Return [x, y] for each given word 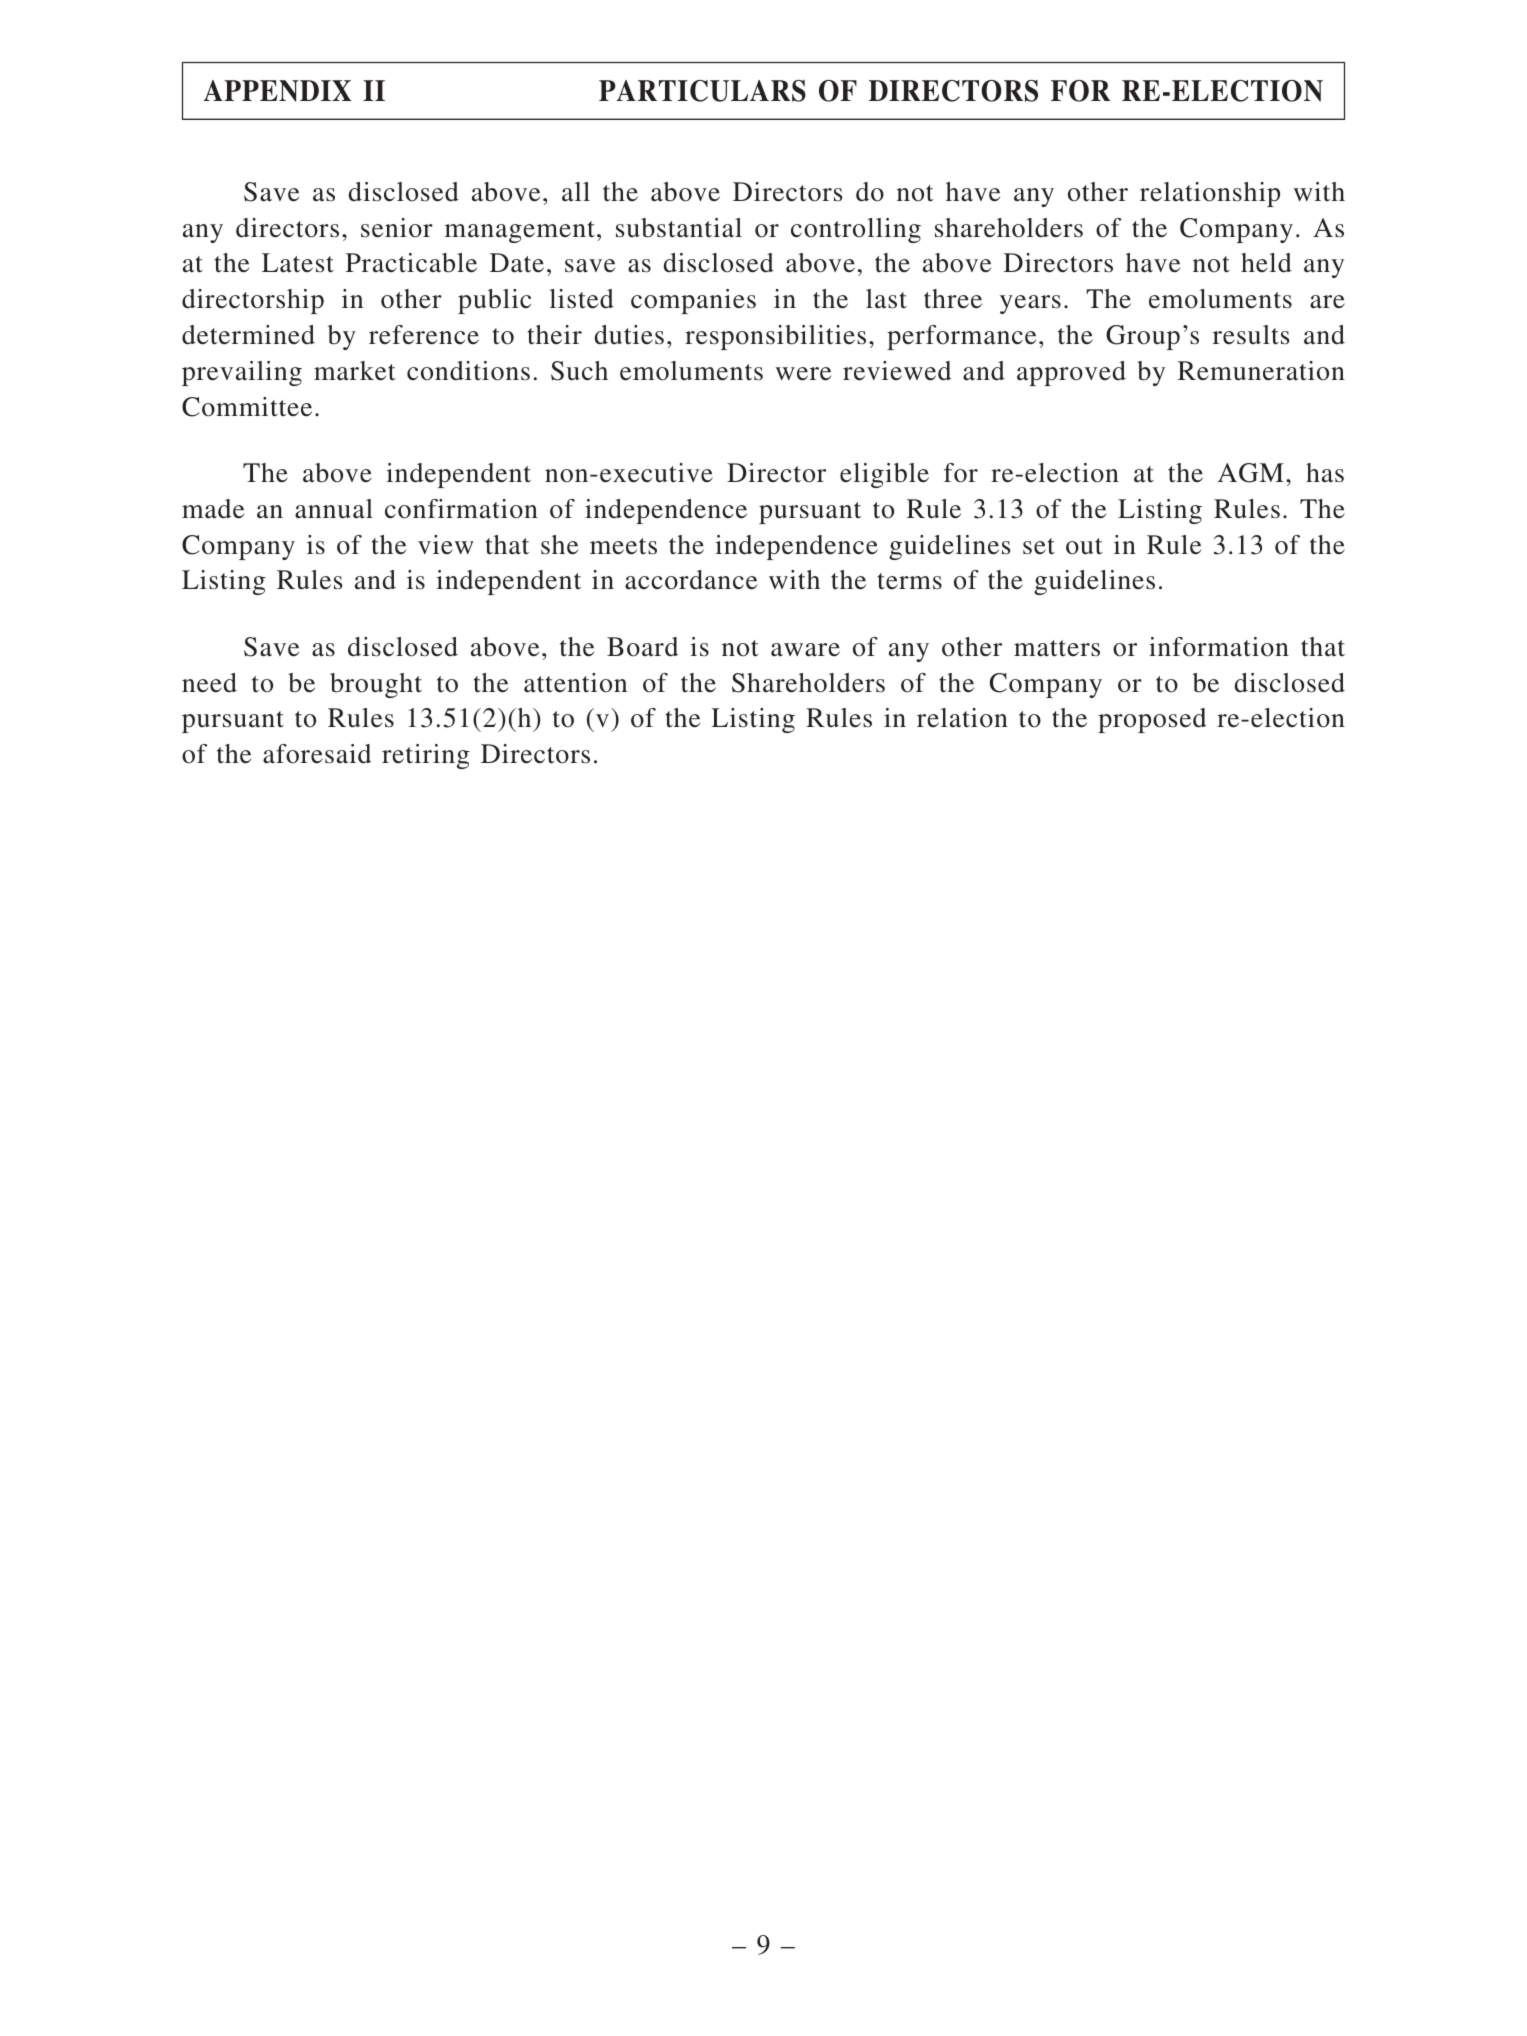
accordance [691, 580]
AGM [1251, 473]
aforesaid [317, 754]
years [1030, 304]
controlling [856, 230]
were [803, 374]
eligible [884, 475]
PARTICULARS [702, 91]
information [1219, 647]
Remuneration [1261, 371]
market [355, 371]
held [1266, 263]
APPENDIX [278, 91]
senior [397, 228]
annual [334, 509]
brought [376, 685]
